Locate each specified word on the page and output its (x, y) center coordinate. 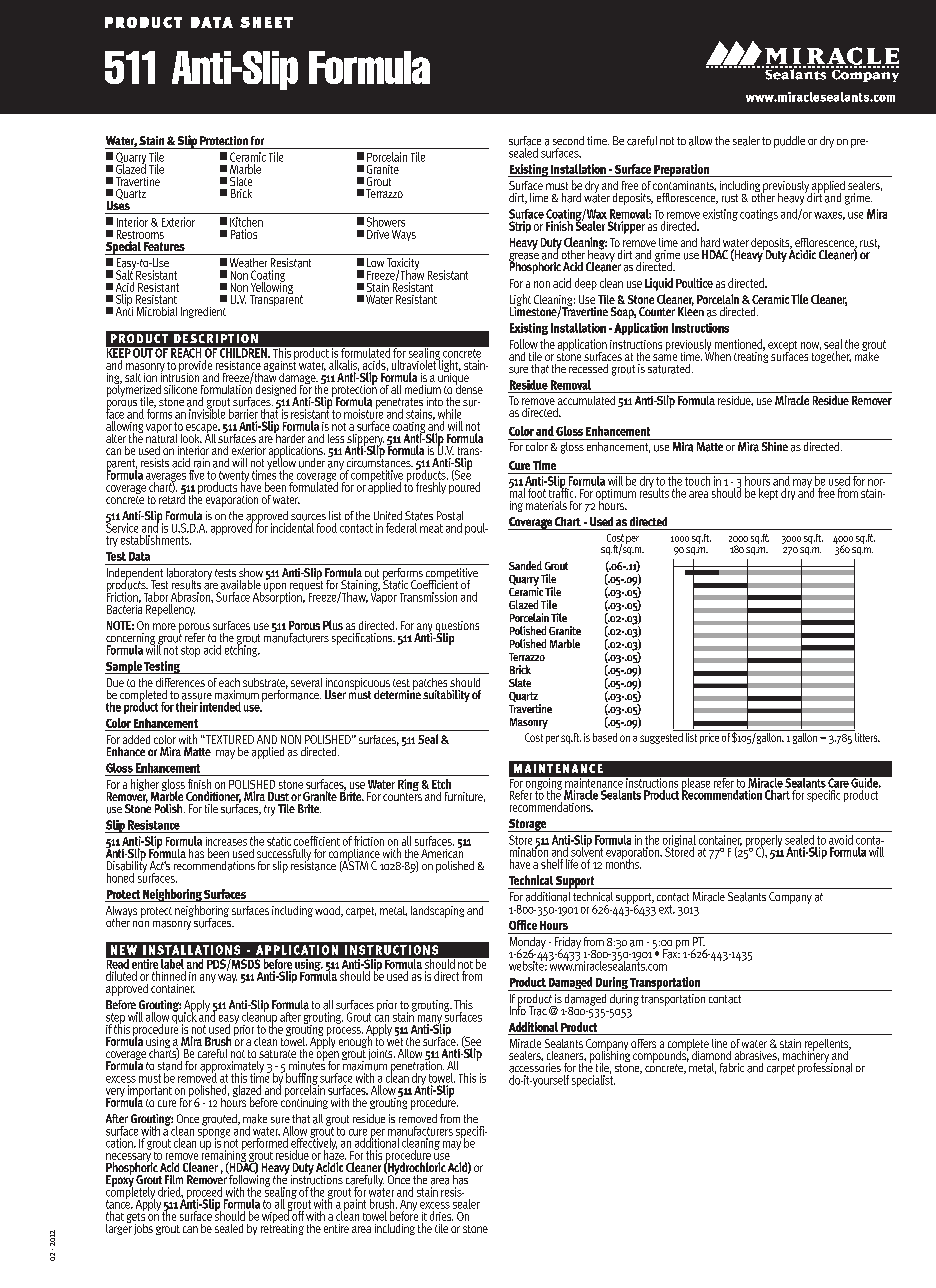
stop (190, 651)
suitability (446, 696)
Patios (244, 234)
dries (441, 1216)
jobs (143, 1229)
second (568, 140)
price (709, 738)
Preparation (682, 170)
